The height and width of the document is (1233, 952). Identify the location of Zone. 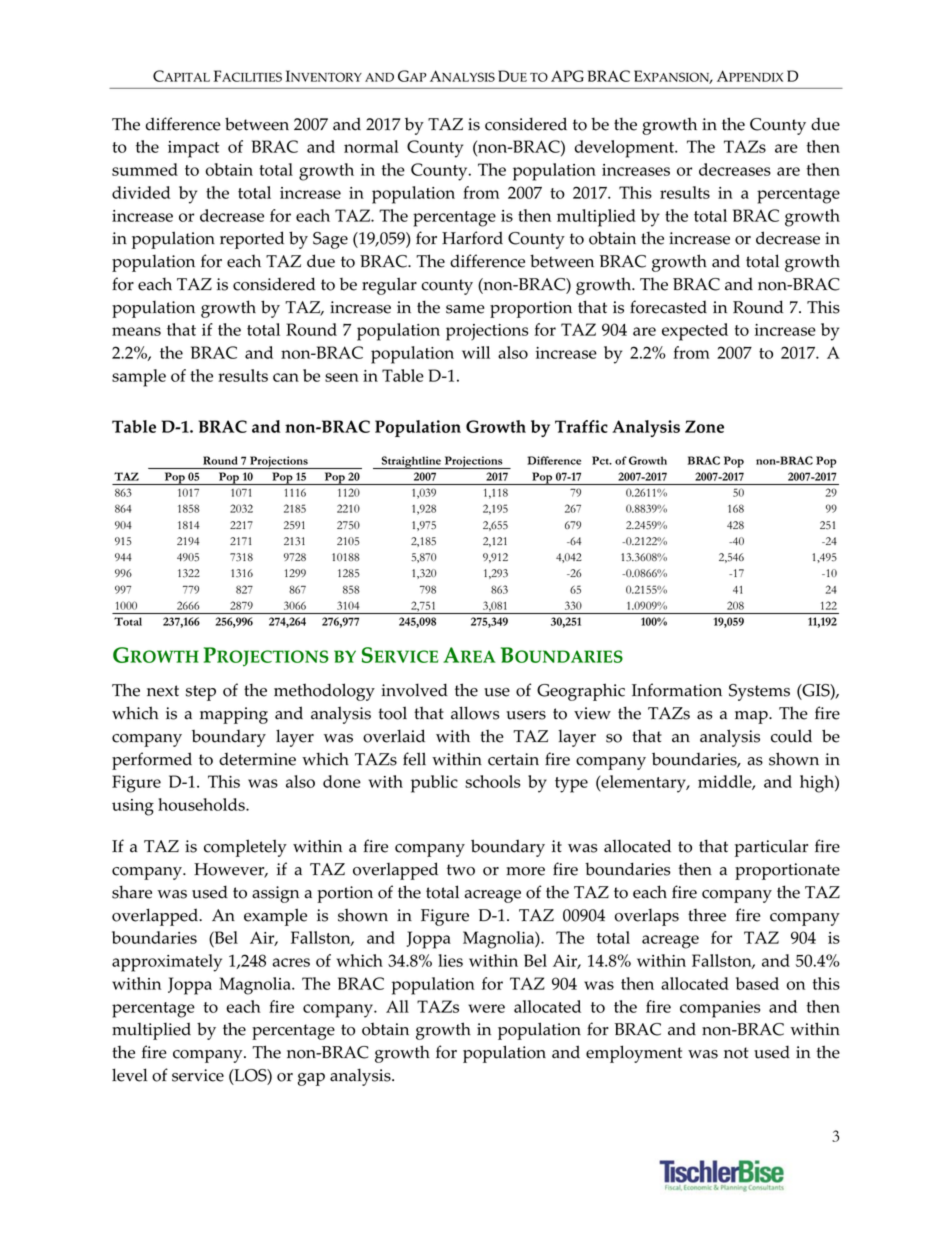
(704, 426).
